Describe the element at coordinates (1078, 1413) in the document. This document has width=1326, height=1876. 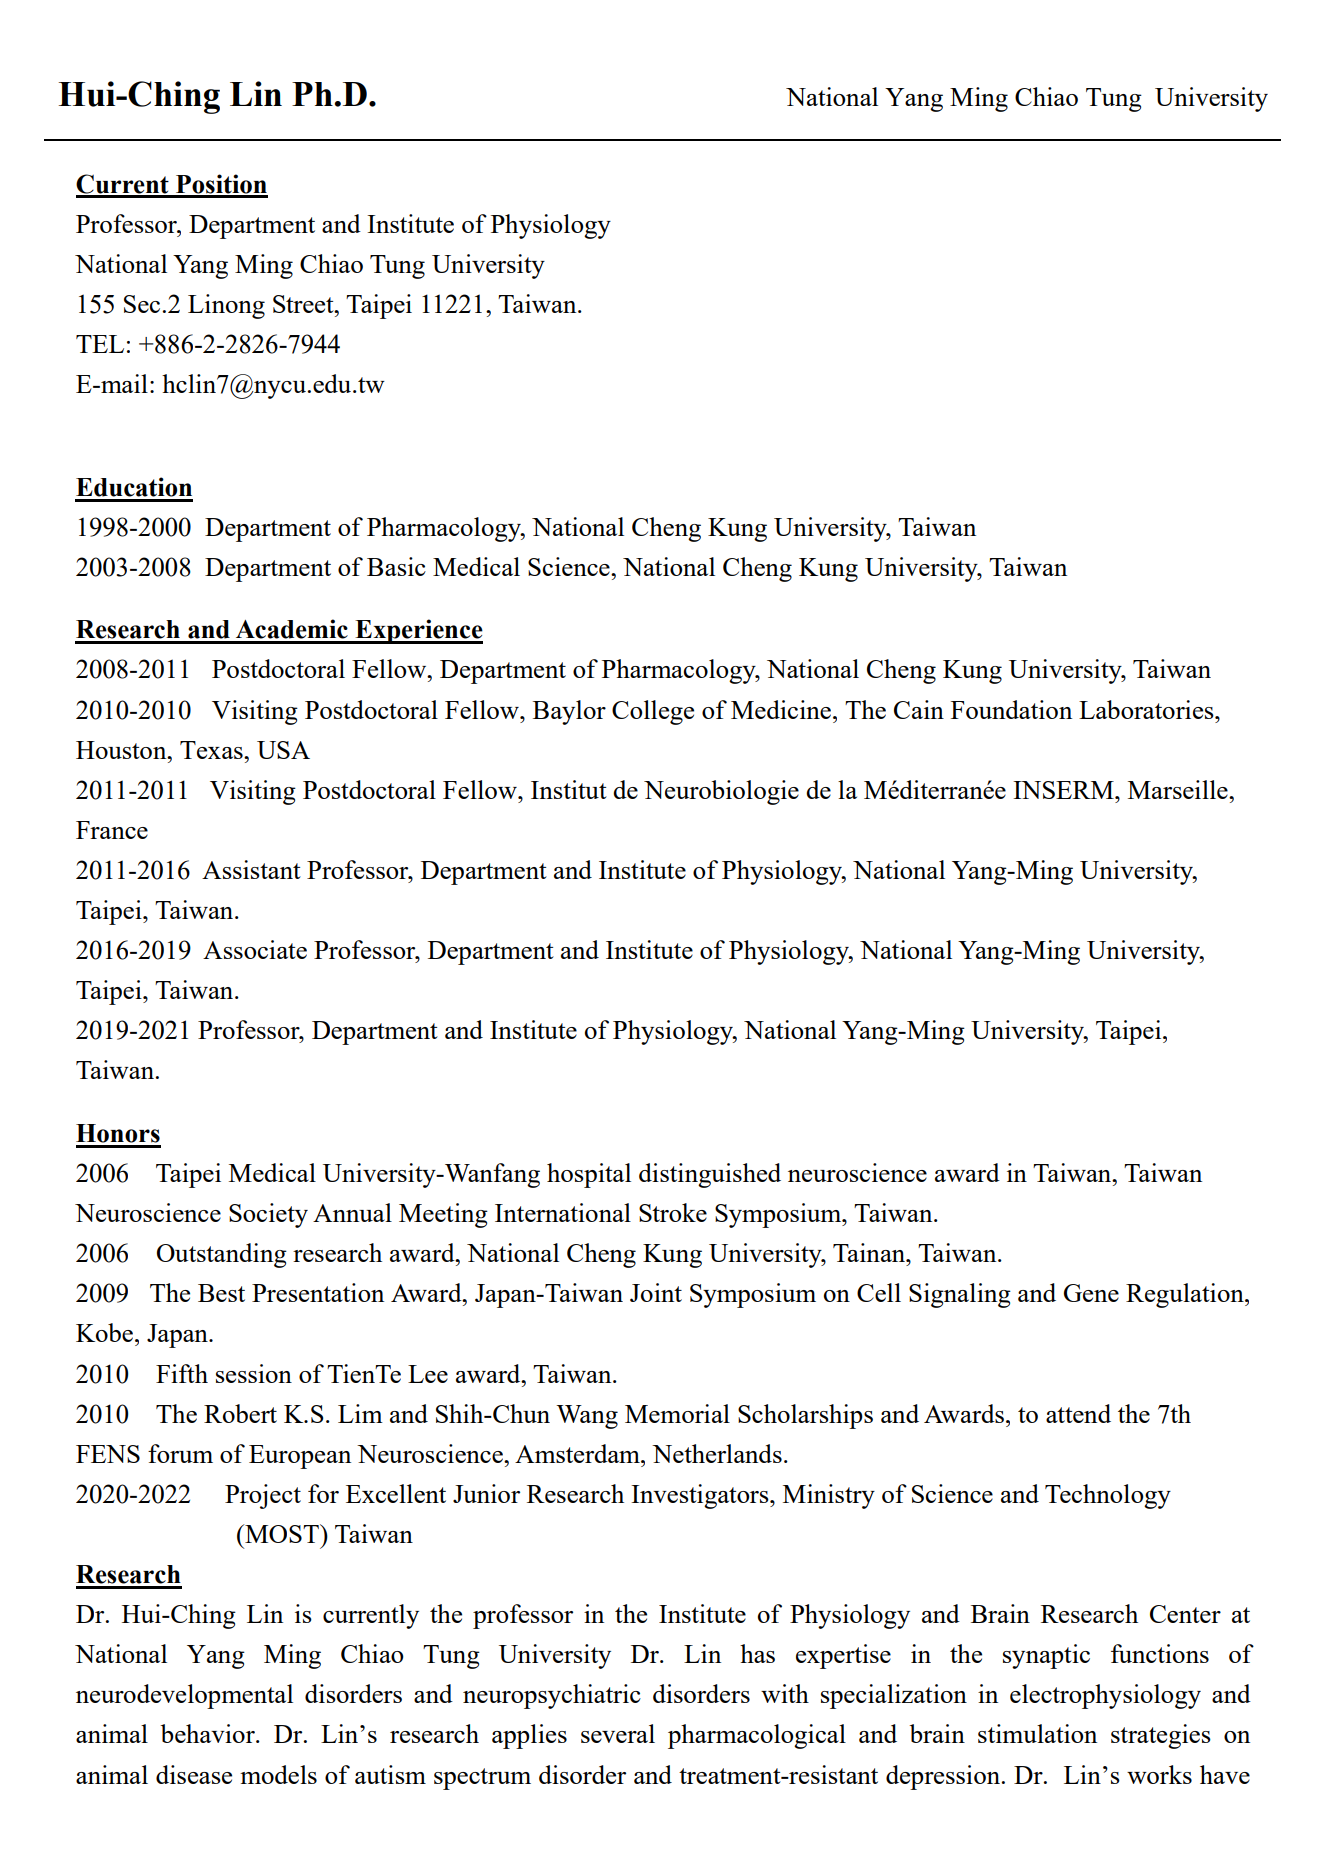
I see `attend` at that location.
